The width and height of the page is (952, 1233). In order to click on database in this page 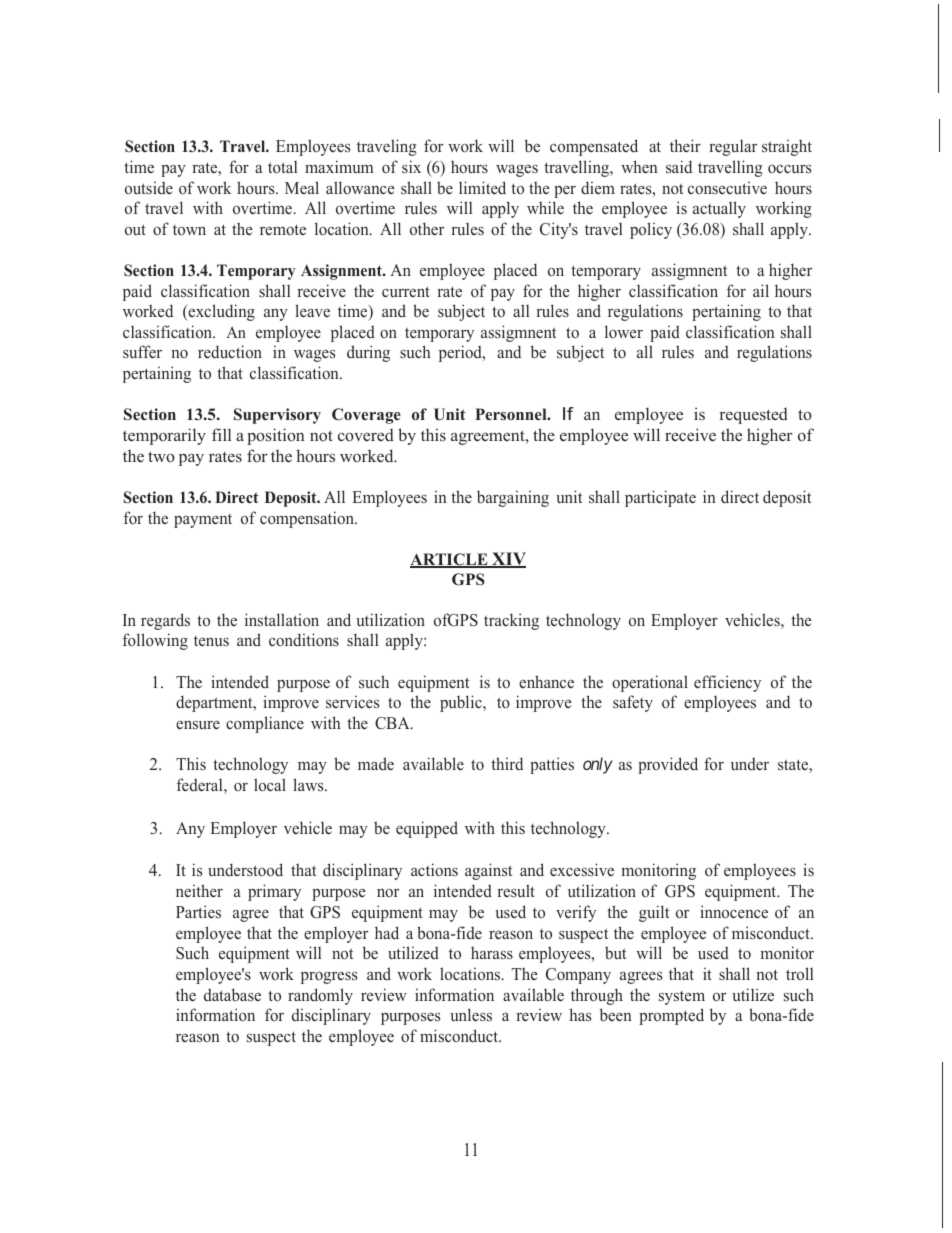, I will do `click(232, 994)`.
